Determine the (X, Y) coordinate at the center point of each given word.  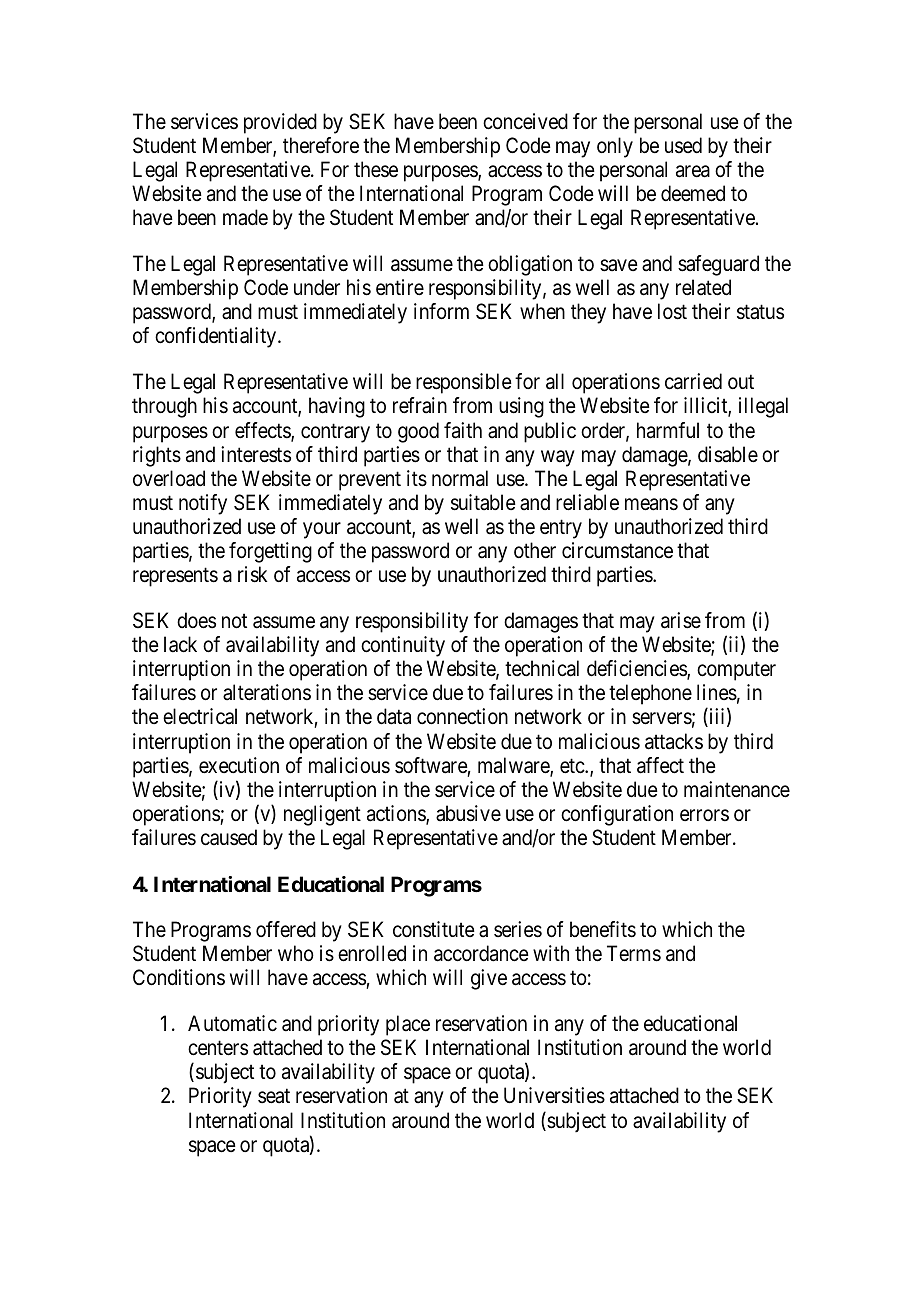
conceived (525, 121)
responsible (464, 383)
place (408, 1025)
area (693, 171)
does (196, 620)
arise (681, 620)
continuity (403, 646)
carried (693, 381)
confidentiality (217, 337)
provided (280, 123)
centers (218, 1048)
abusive (468, 813)
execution (239, 765)
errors (704, 815)
